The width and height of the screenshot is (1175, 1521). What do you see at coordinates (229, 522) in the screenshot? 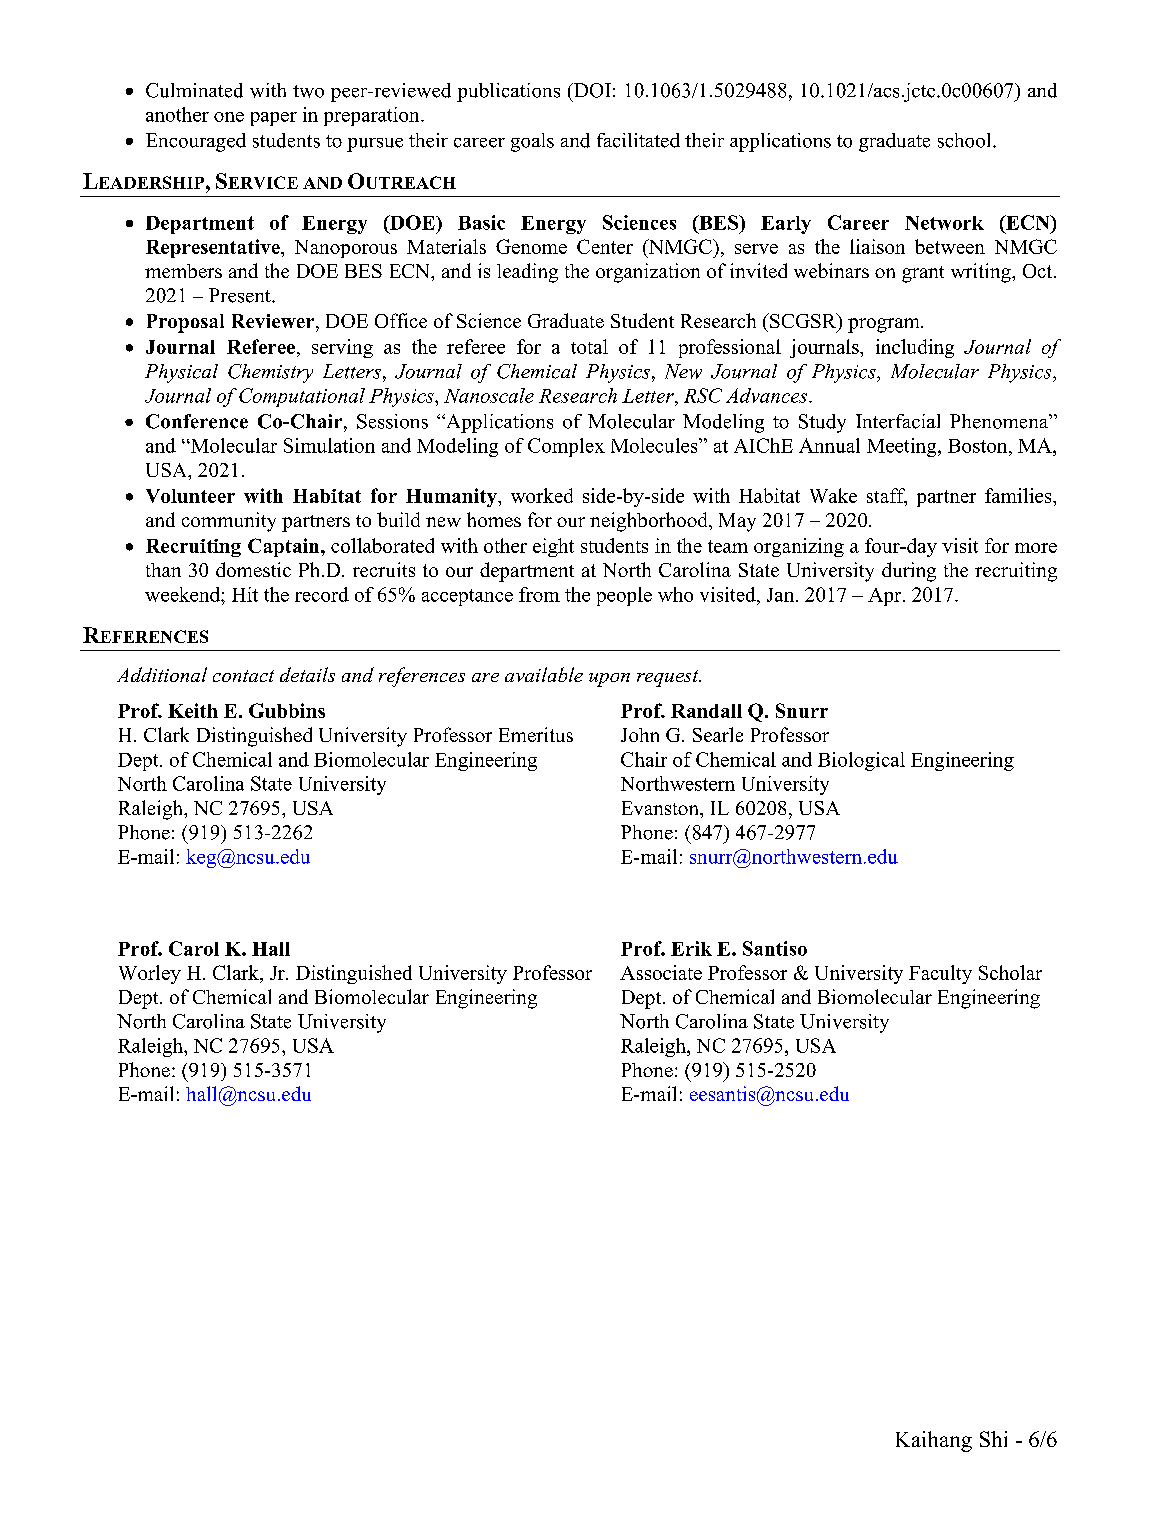
I see `community` at bounding box center [229, 522].
